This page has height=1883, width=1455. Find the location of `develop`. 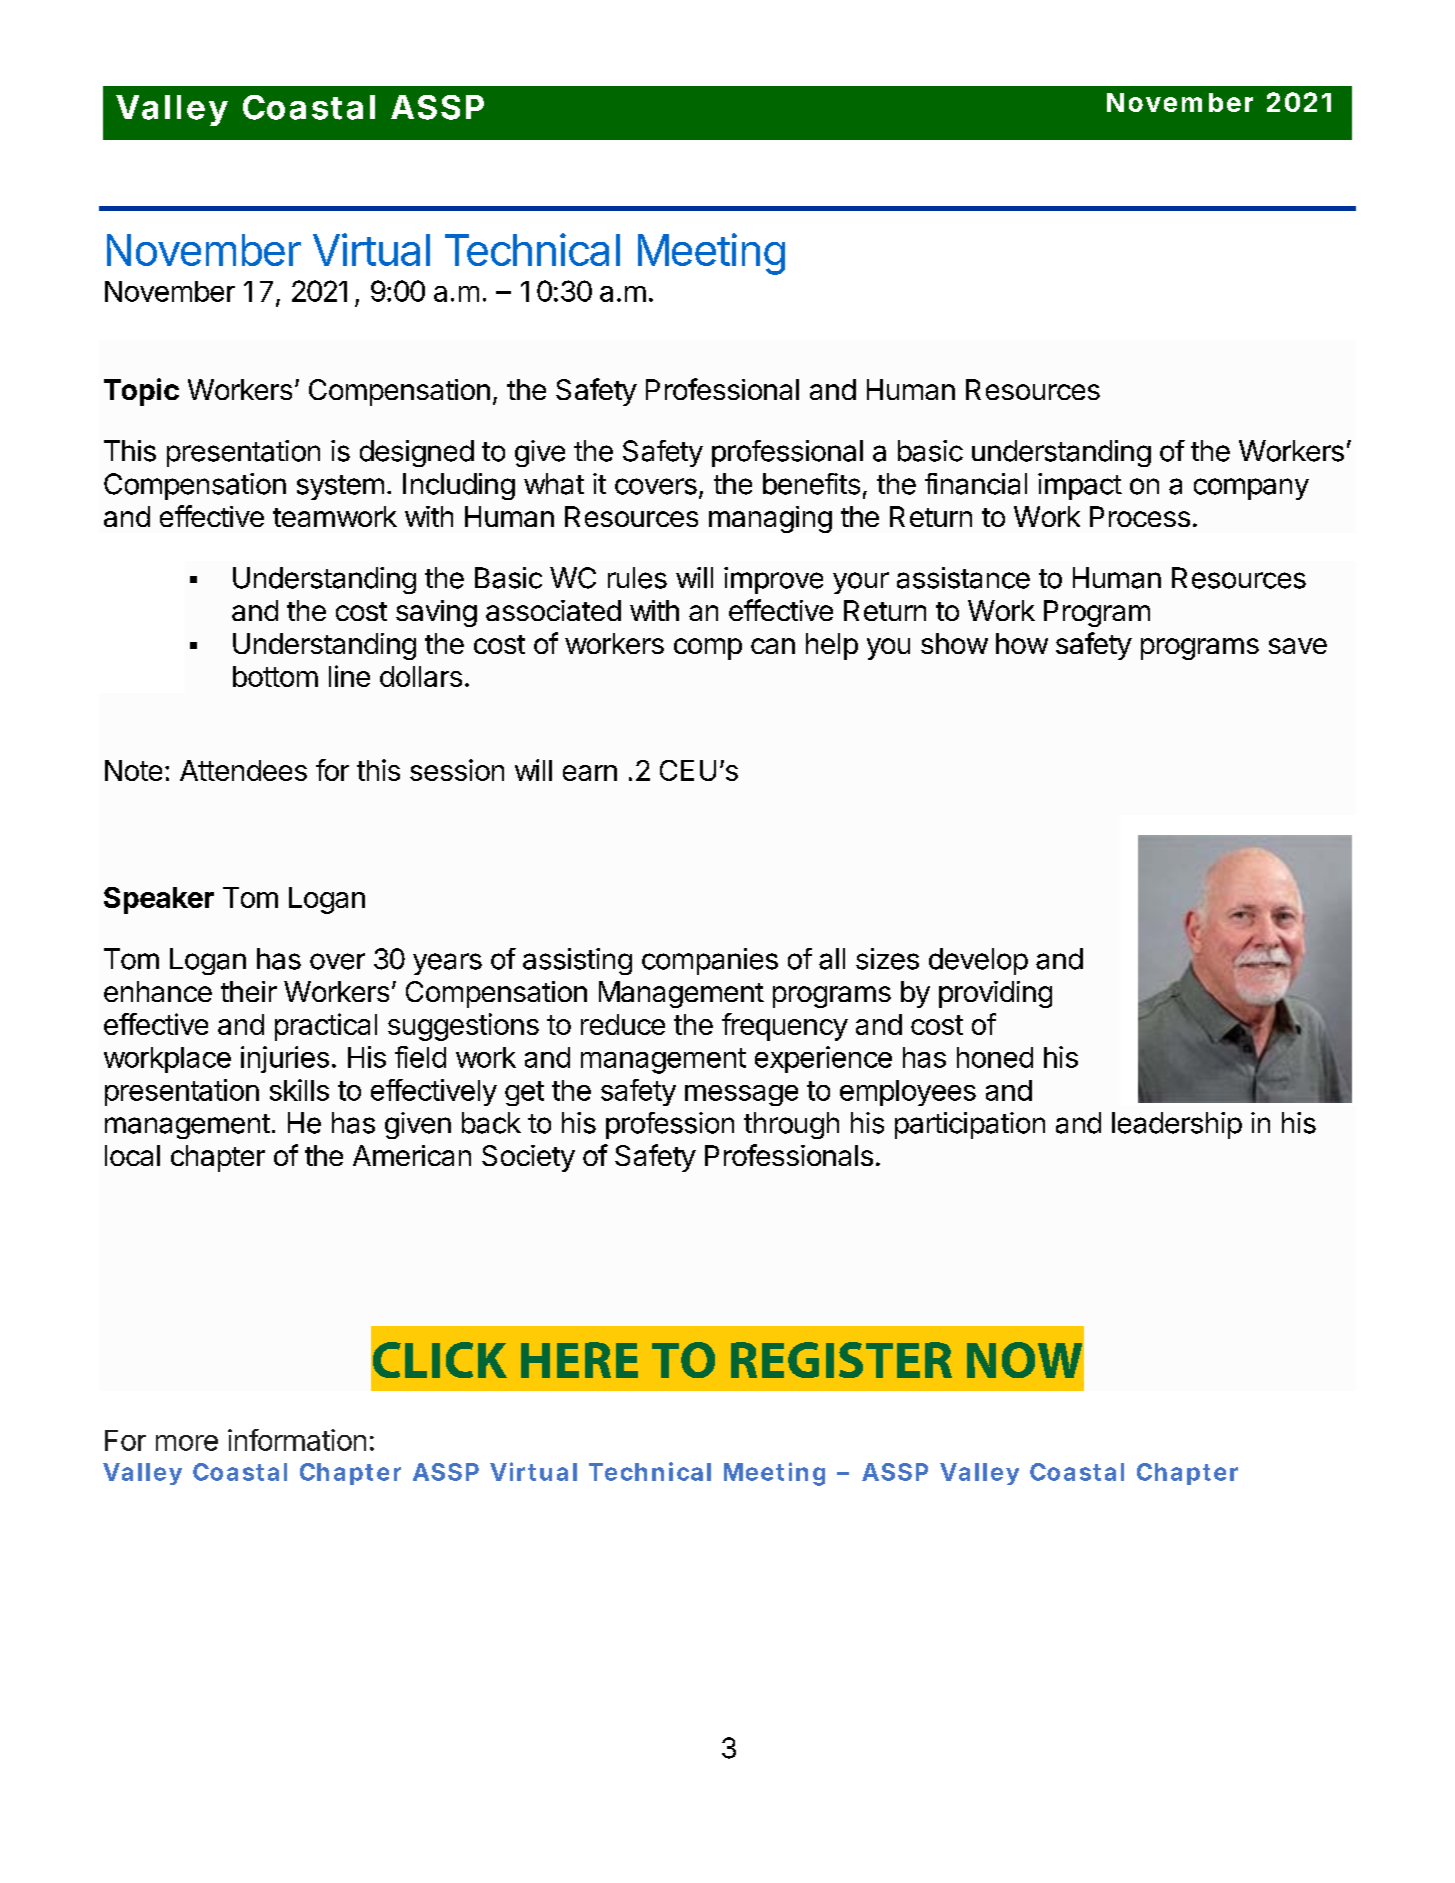

develop is located at coordinates (978, 961).
